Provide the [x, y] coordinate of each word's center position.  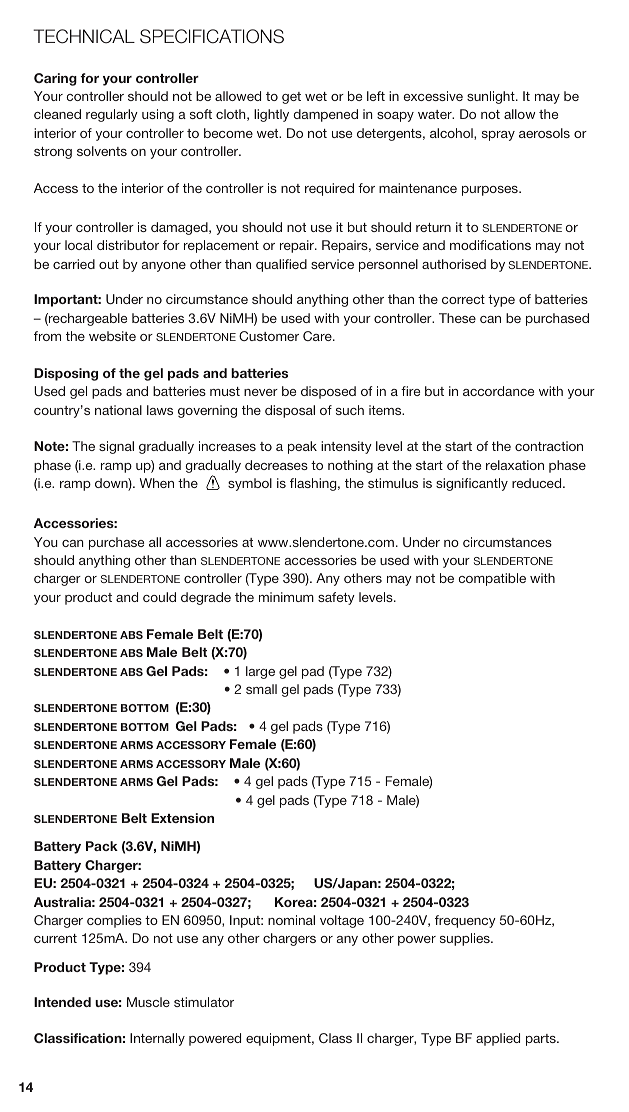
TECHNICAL [84, 36]
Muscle [148, 1002]
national [118, 410]
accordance [498, 391]
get [291, 98]
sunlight [492, 97]
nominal [291, 920]
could [159, 597]
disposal [290, 411]
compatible [492, 579]
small [261, 689]
